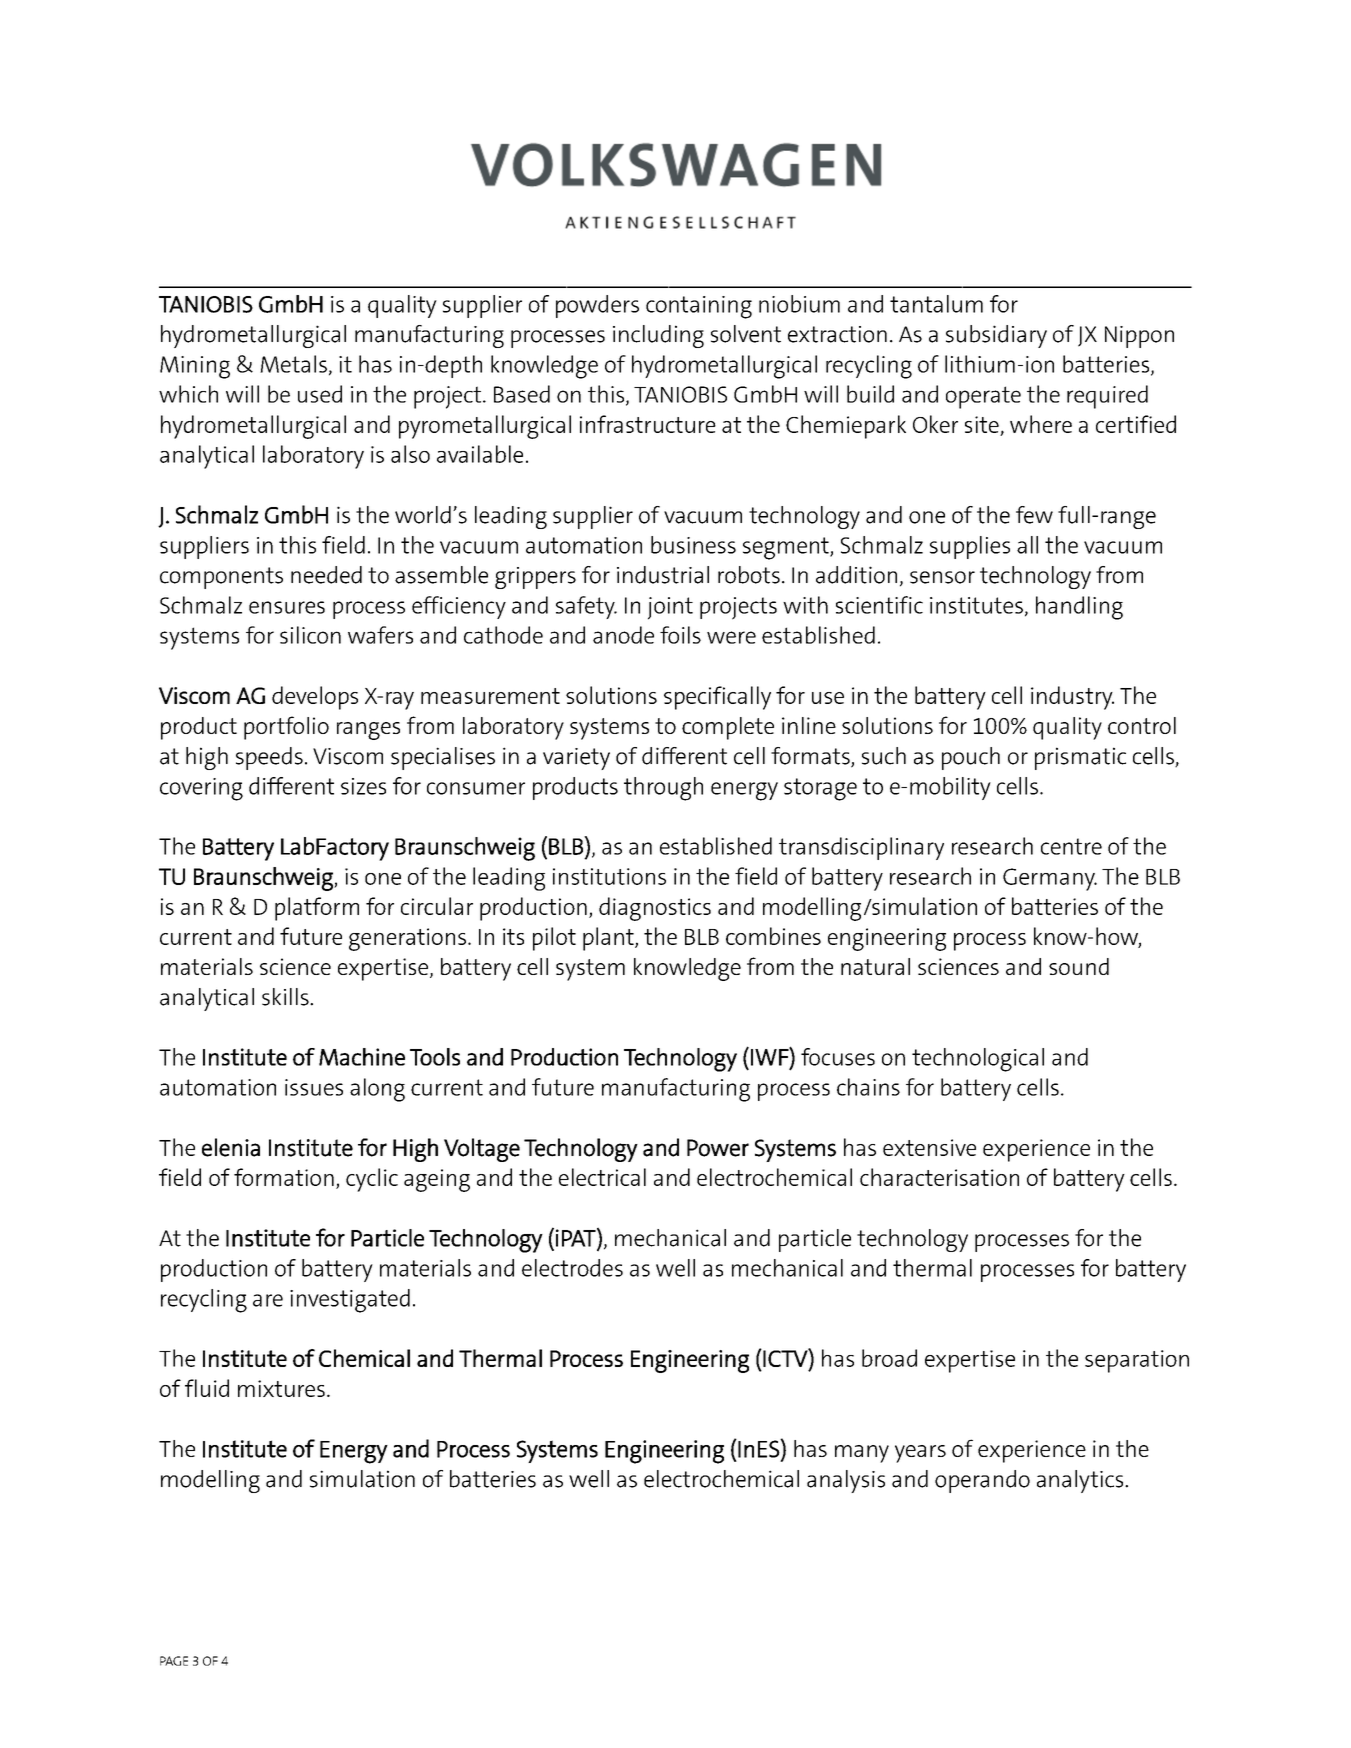  Describe the element at coordinates (1137, 1361) in the image. I see `separation` at that location.
